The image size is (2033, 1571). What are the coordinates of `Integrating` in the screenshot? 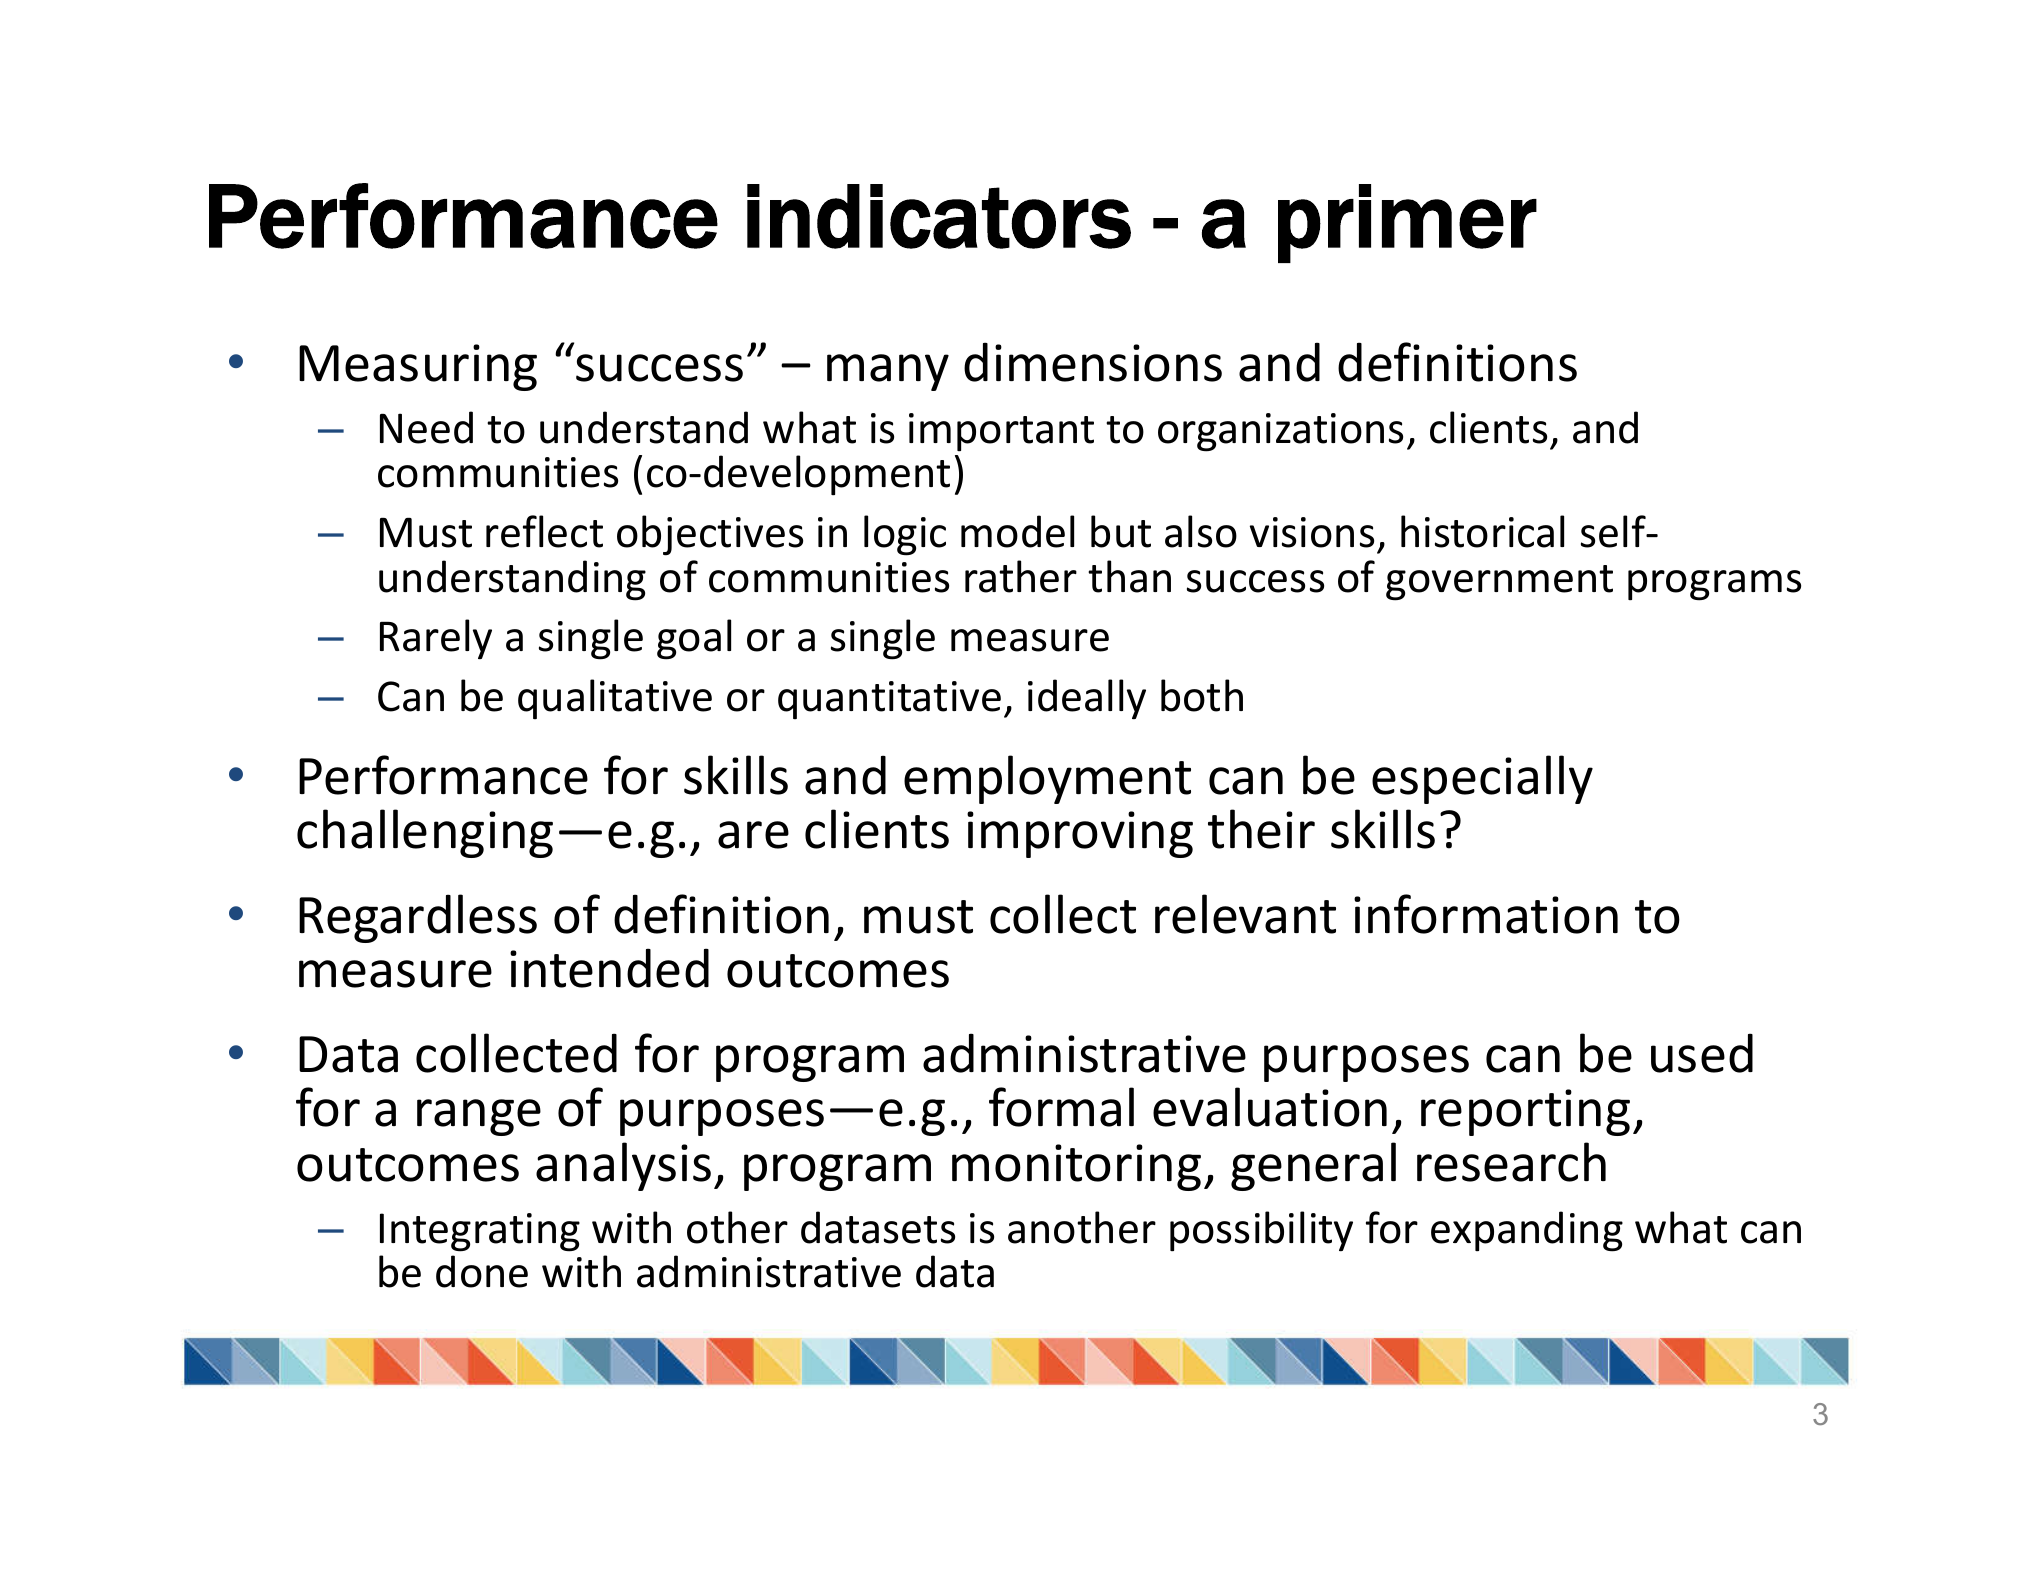 It's located at (480, 1232).
